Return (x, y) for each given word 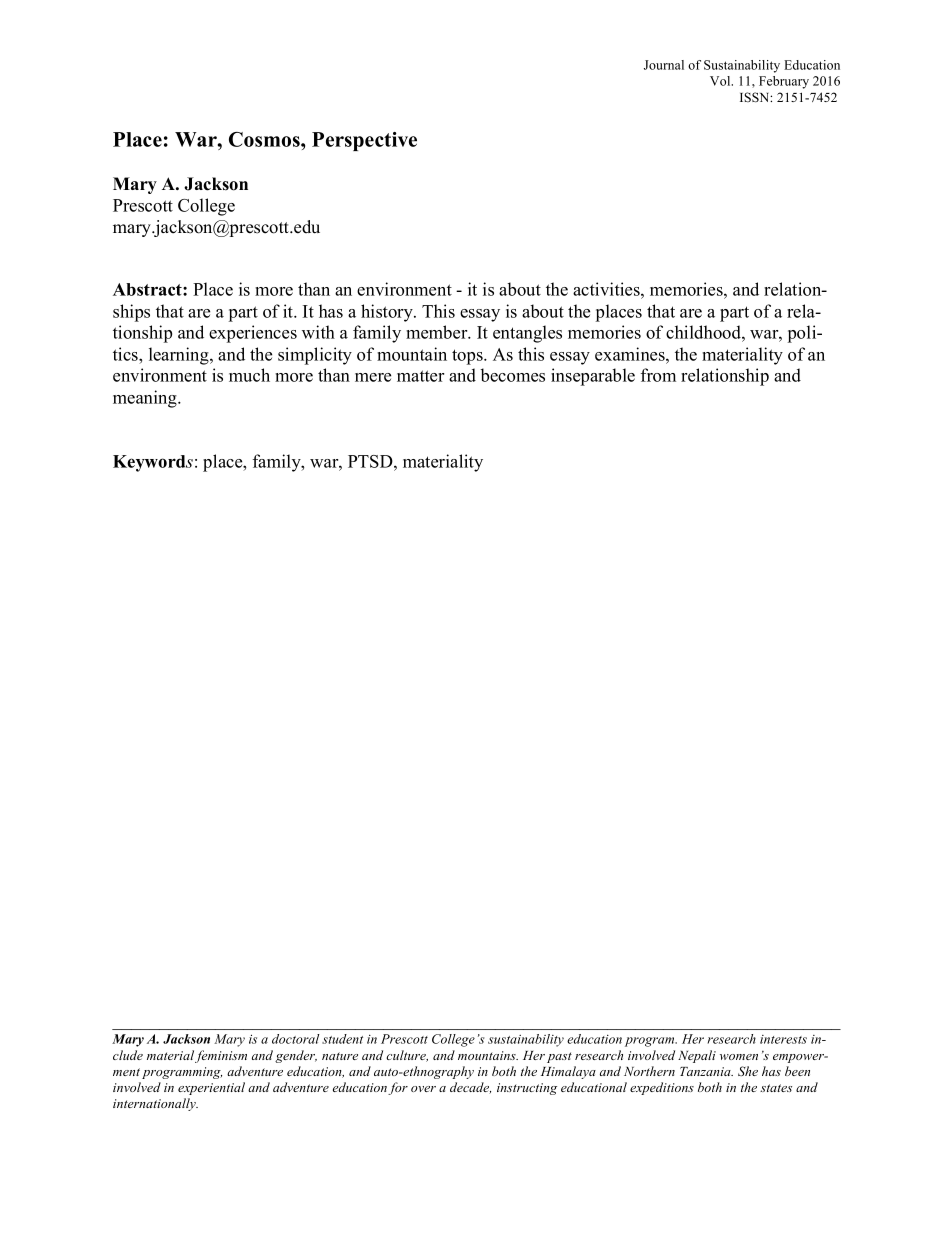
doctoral (295, 1039)
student (342, 1039)
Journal (664, 65)
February (784, 82)
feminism (221, 1056)
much (249, 375)
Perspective (364, 141)
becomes (513, 375)
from (658, 375)
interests (783, 1039)
